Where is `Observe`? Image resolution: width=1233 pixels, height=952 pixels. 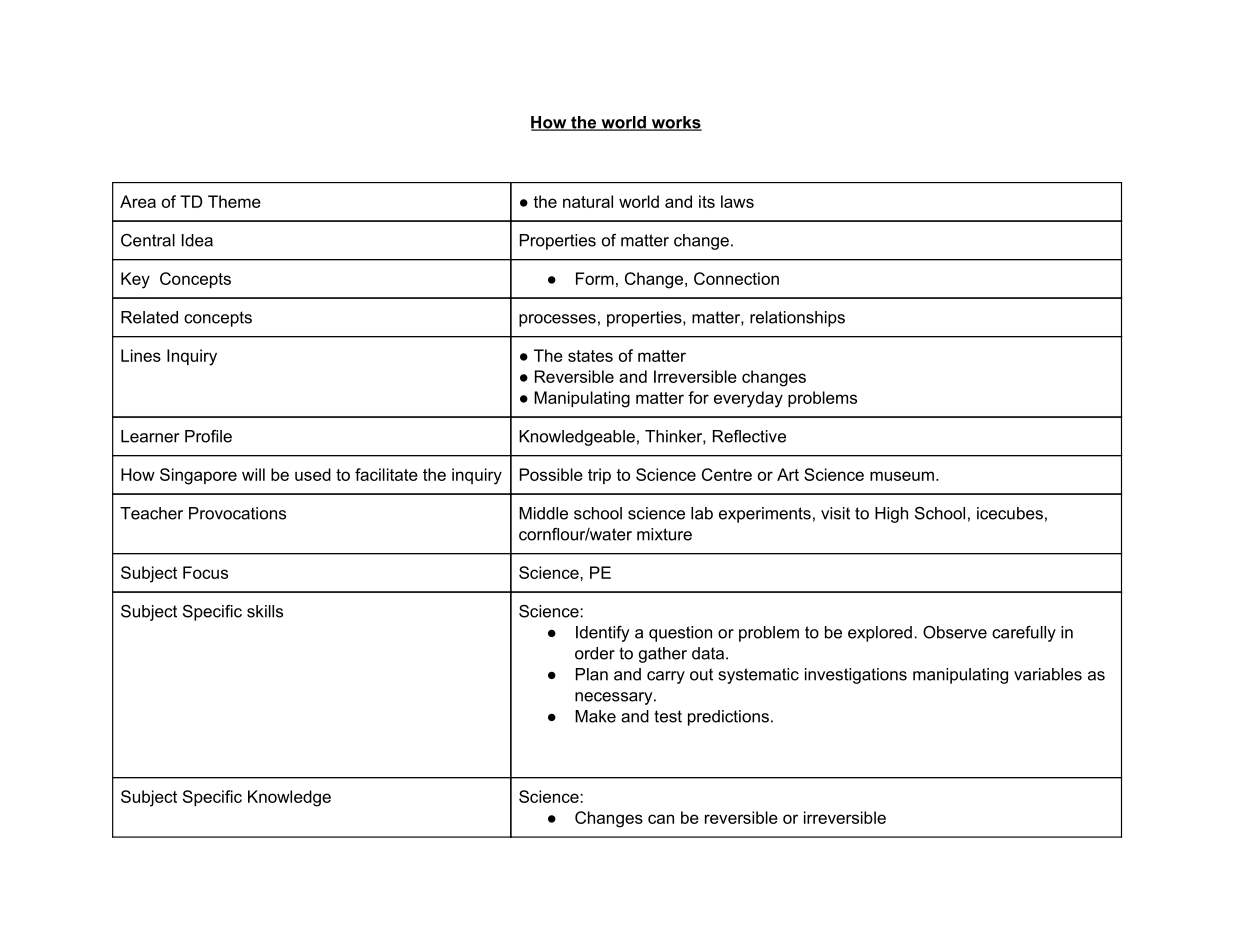
Observe is located at coordinates (955, 632).
